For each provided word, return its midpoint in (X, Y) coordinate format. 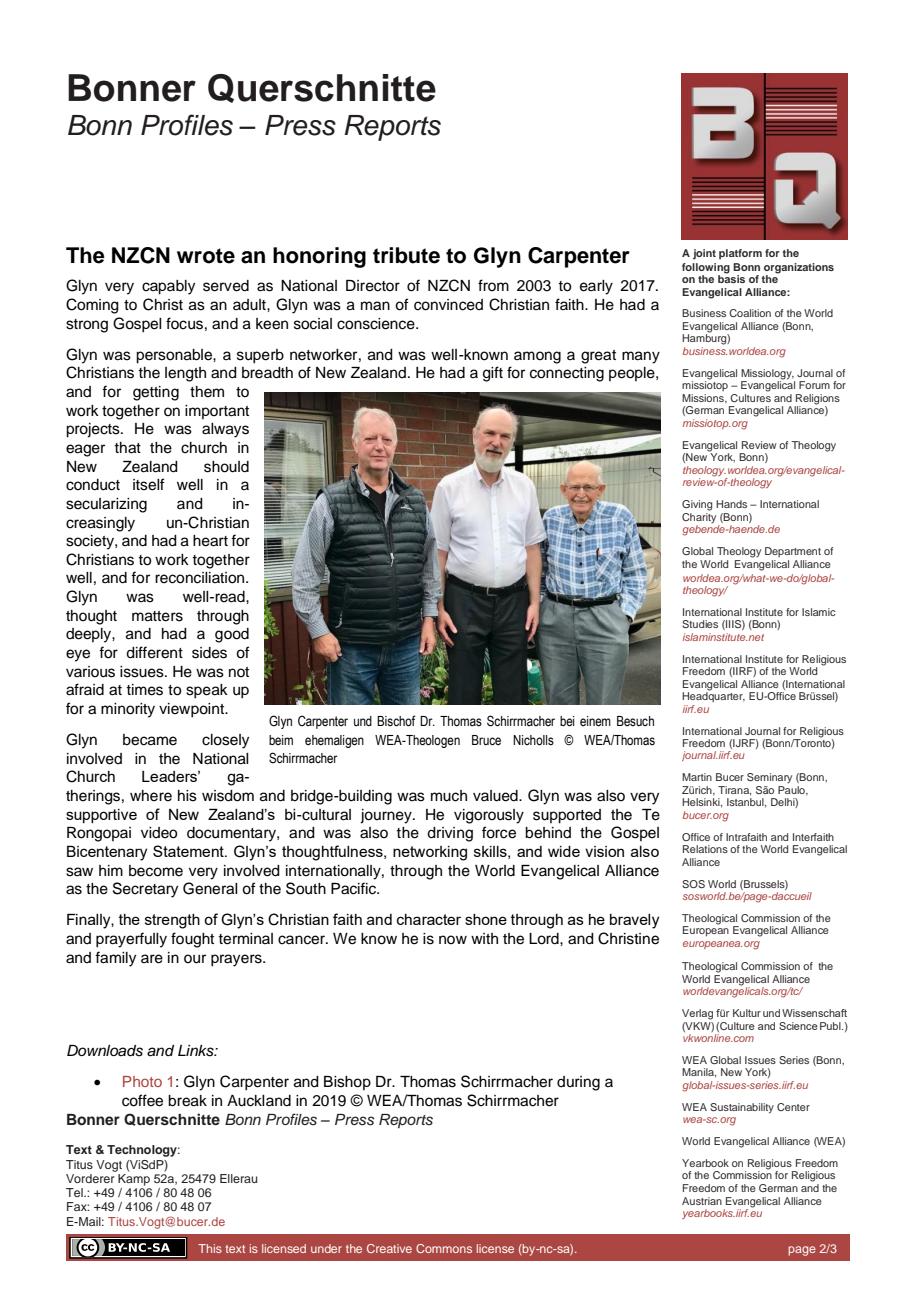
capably (168, 287)
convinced (448, 305)
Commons (444, 1248)
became (150, 740)
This (210, 1248)
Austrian (702, 1201)
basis (731, 278)
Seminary (769, 778)
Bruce (486, 740)
